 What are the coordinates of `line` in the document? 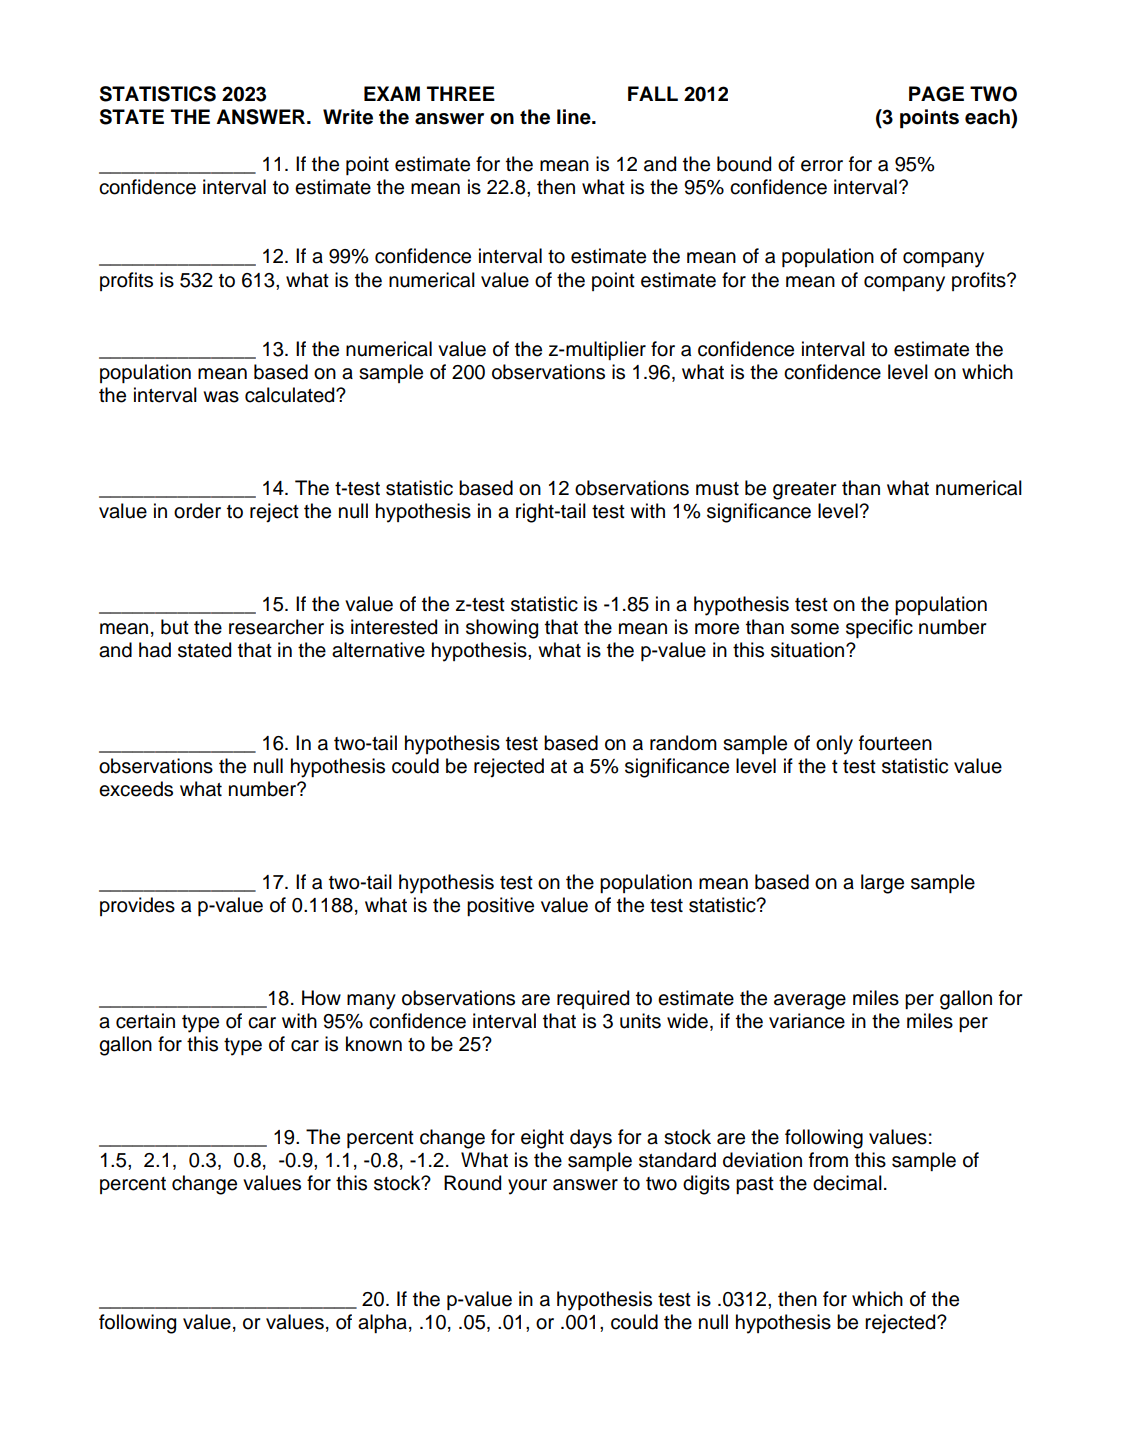 It's located at (575, 117).
